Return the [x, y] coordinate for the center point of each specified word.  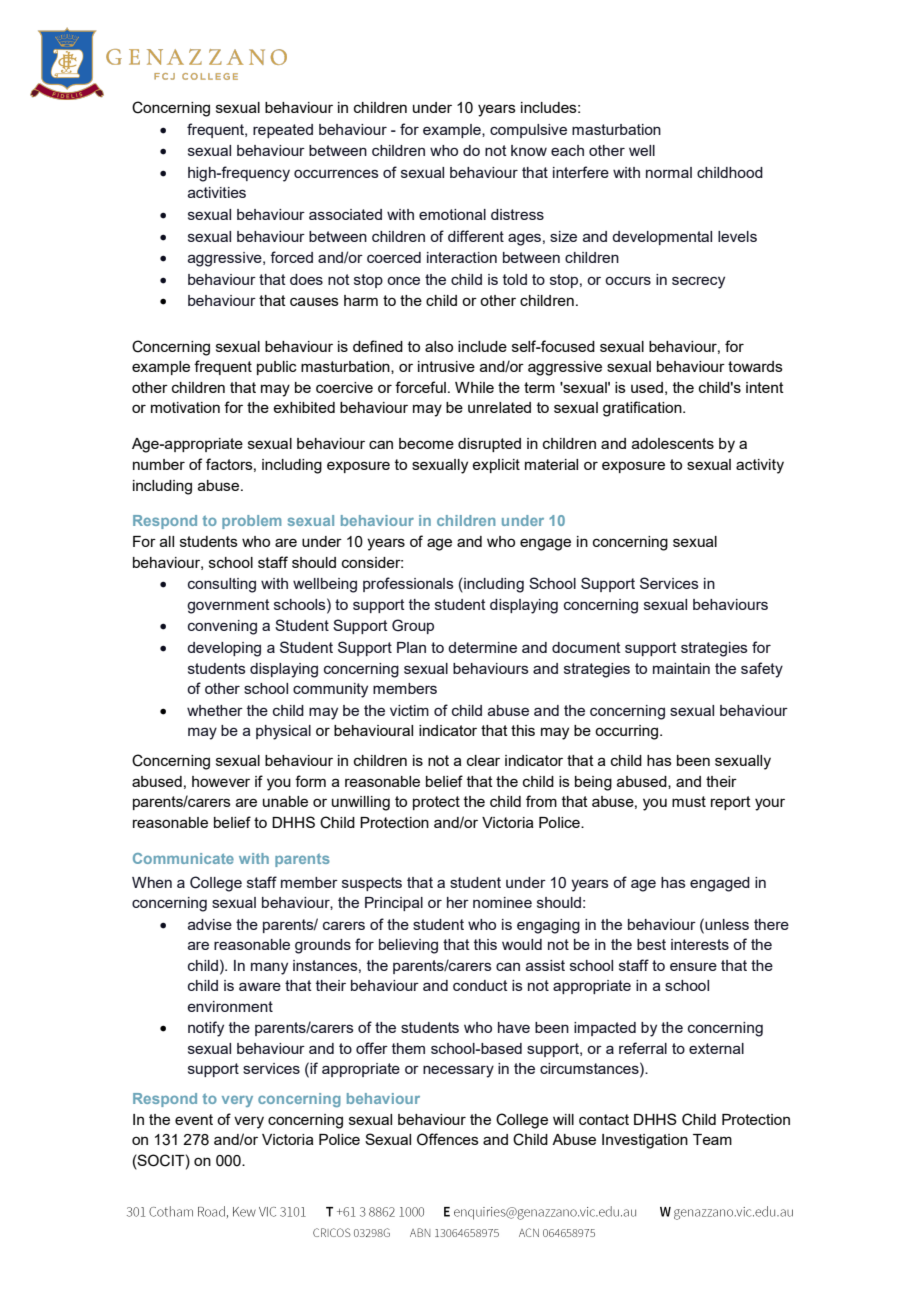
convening [222, 627]
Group [413, 626]
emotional [452, 214]
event [194, 1119]
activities [217, 192]
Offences [448, 1139]
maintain [681, 668]
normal [669, 172]
